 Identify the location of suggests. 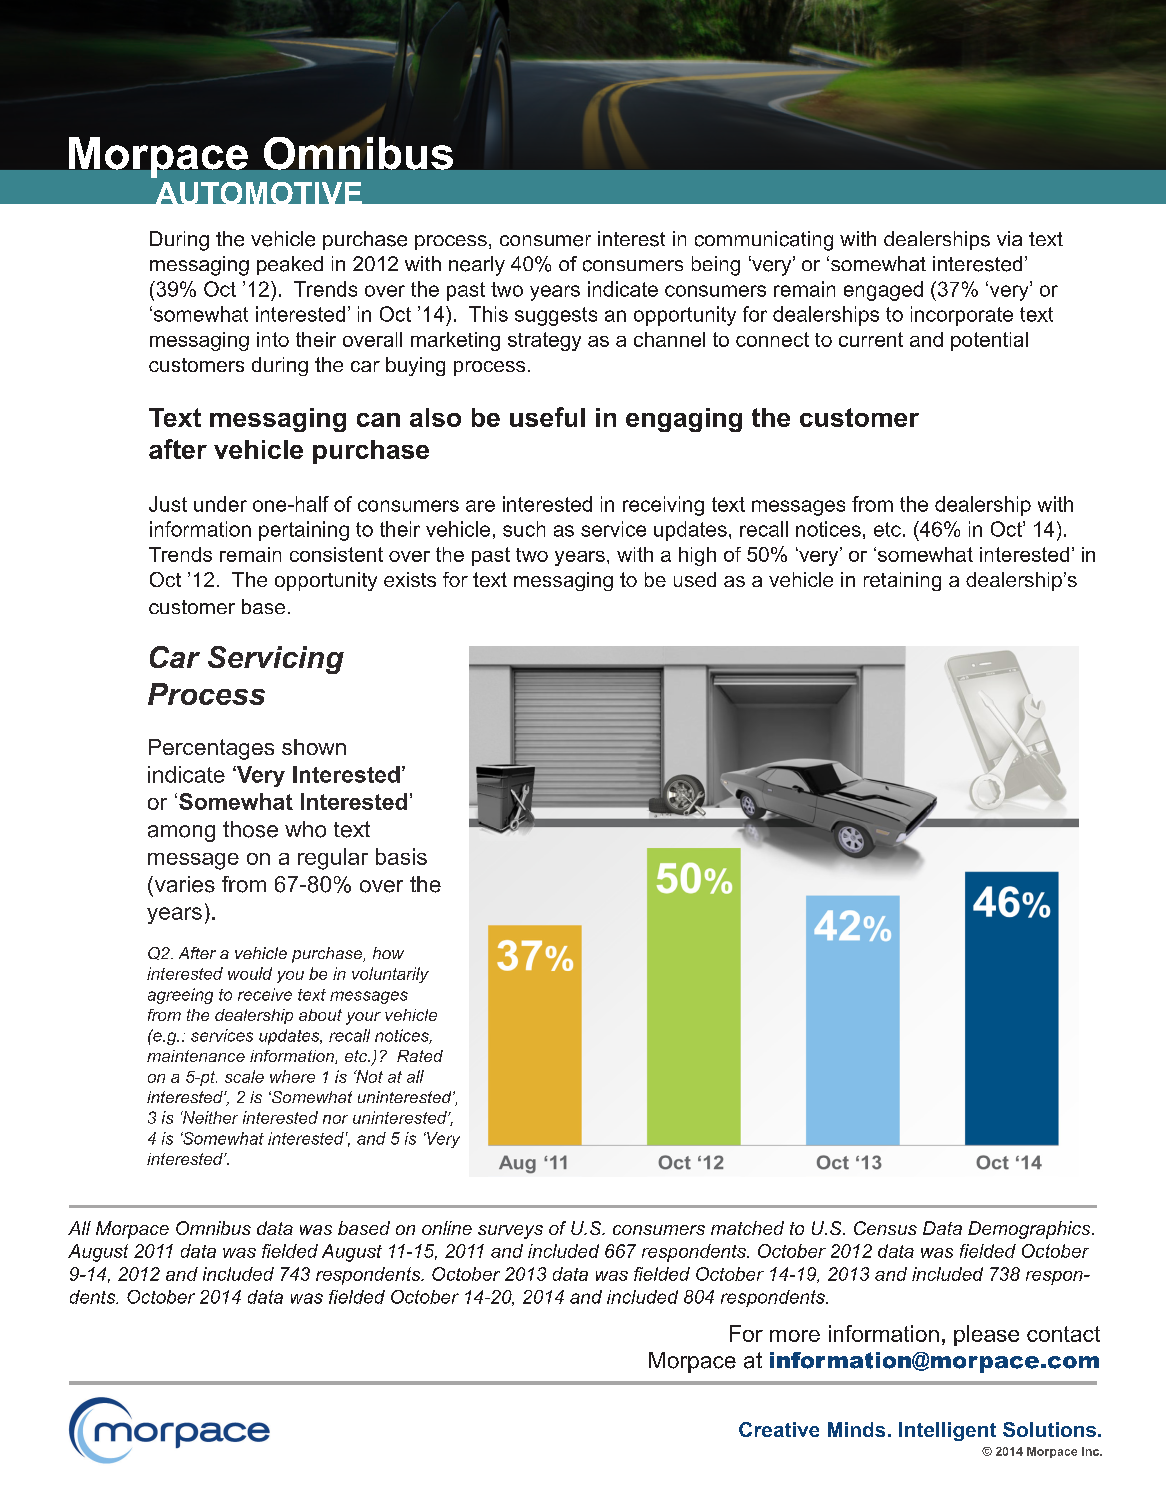
(556, 316).
